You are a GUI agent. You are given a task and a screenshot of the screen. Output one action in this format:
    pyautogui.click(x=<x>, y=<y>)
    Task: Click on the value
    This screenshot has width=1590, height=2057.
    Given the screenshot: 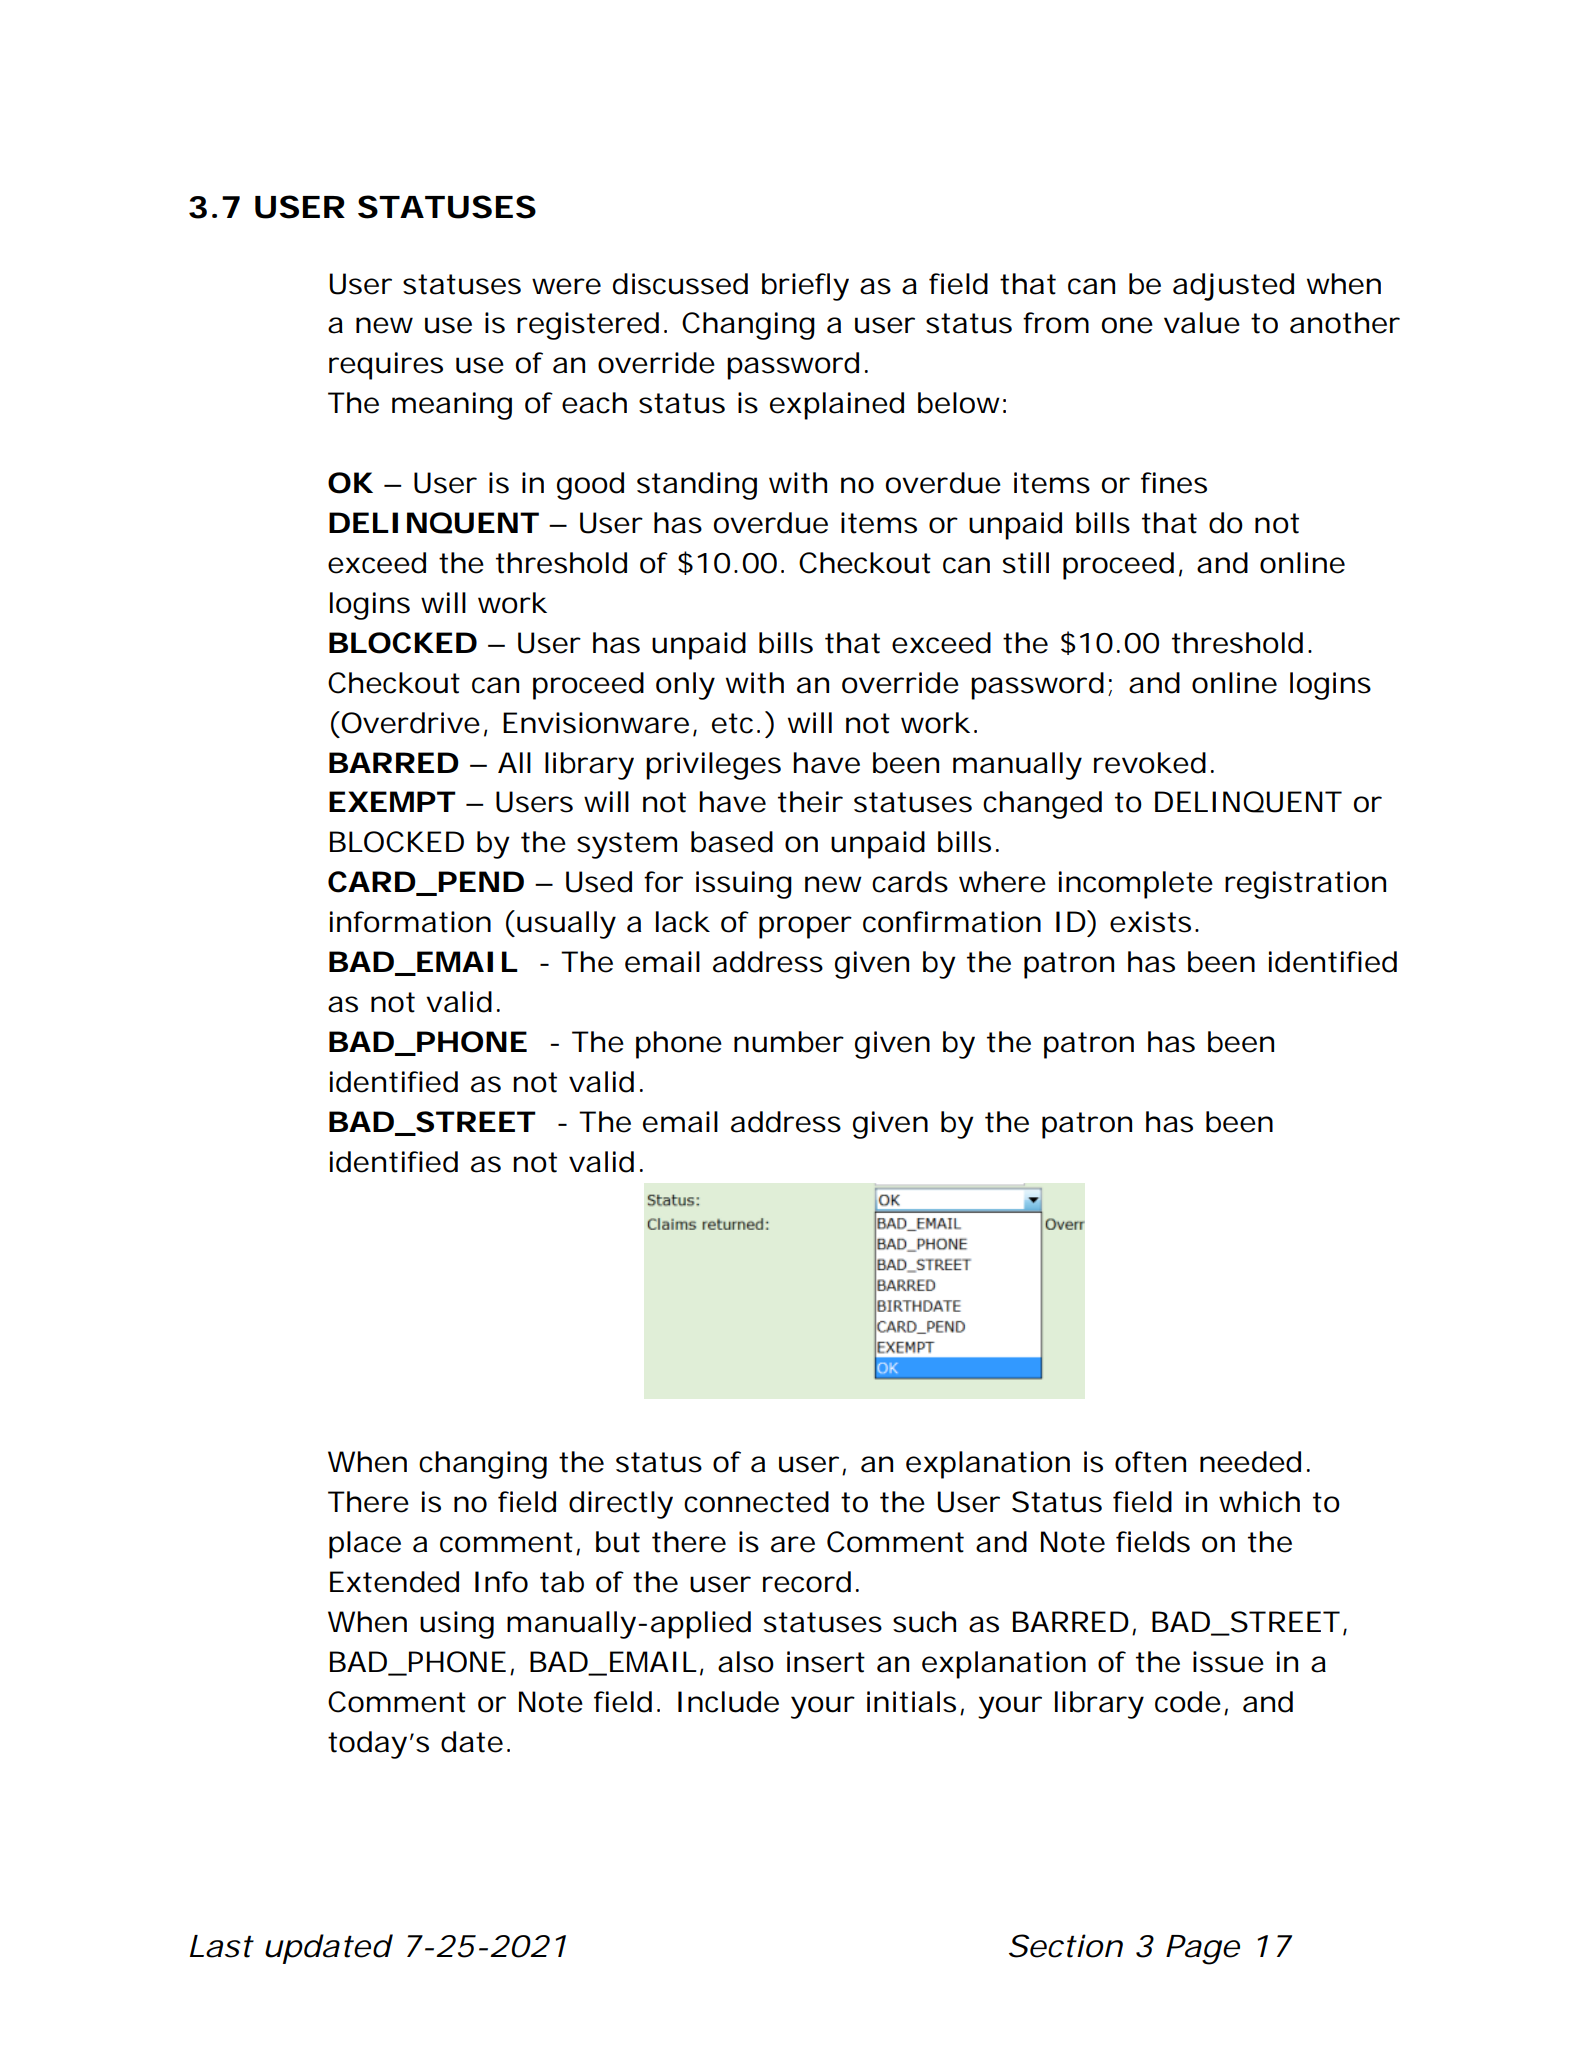 What is the action you would take?
    pyautogui.click(x=1202, y=323)
